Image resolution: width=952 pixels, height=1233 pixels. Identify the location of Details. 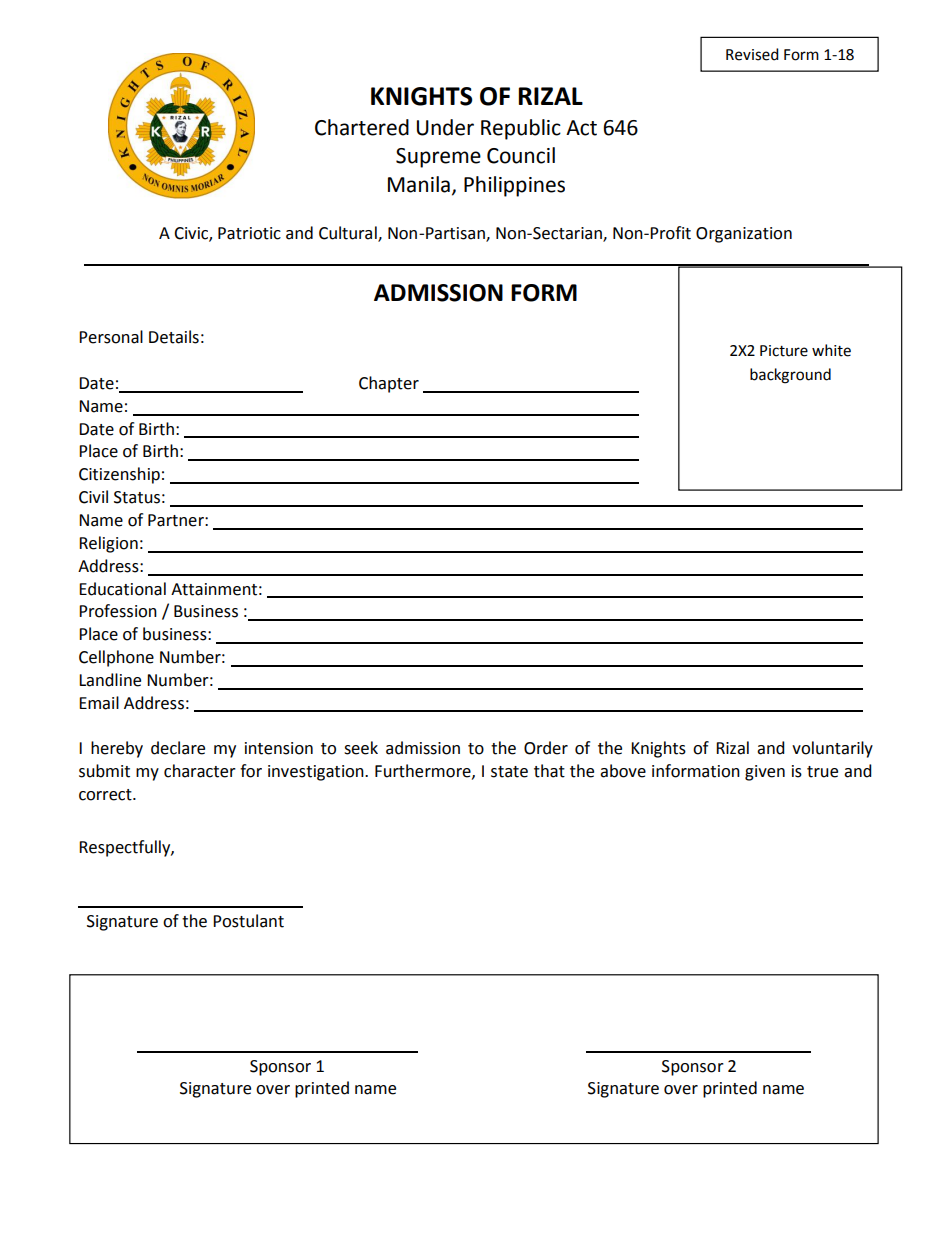
(174, 337).
